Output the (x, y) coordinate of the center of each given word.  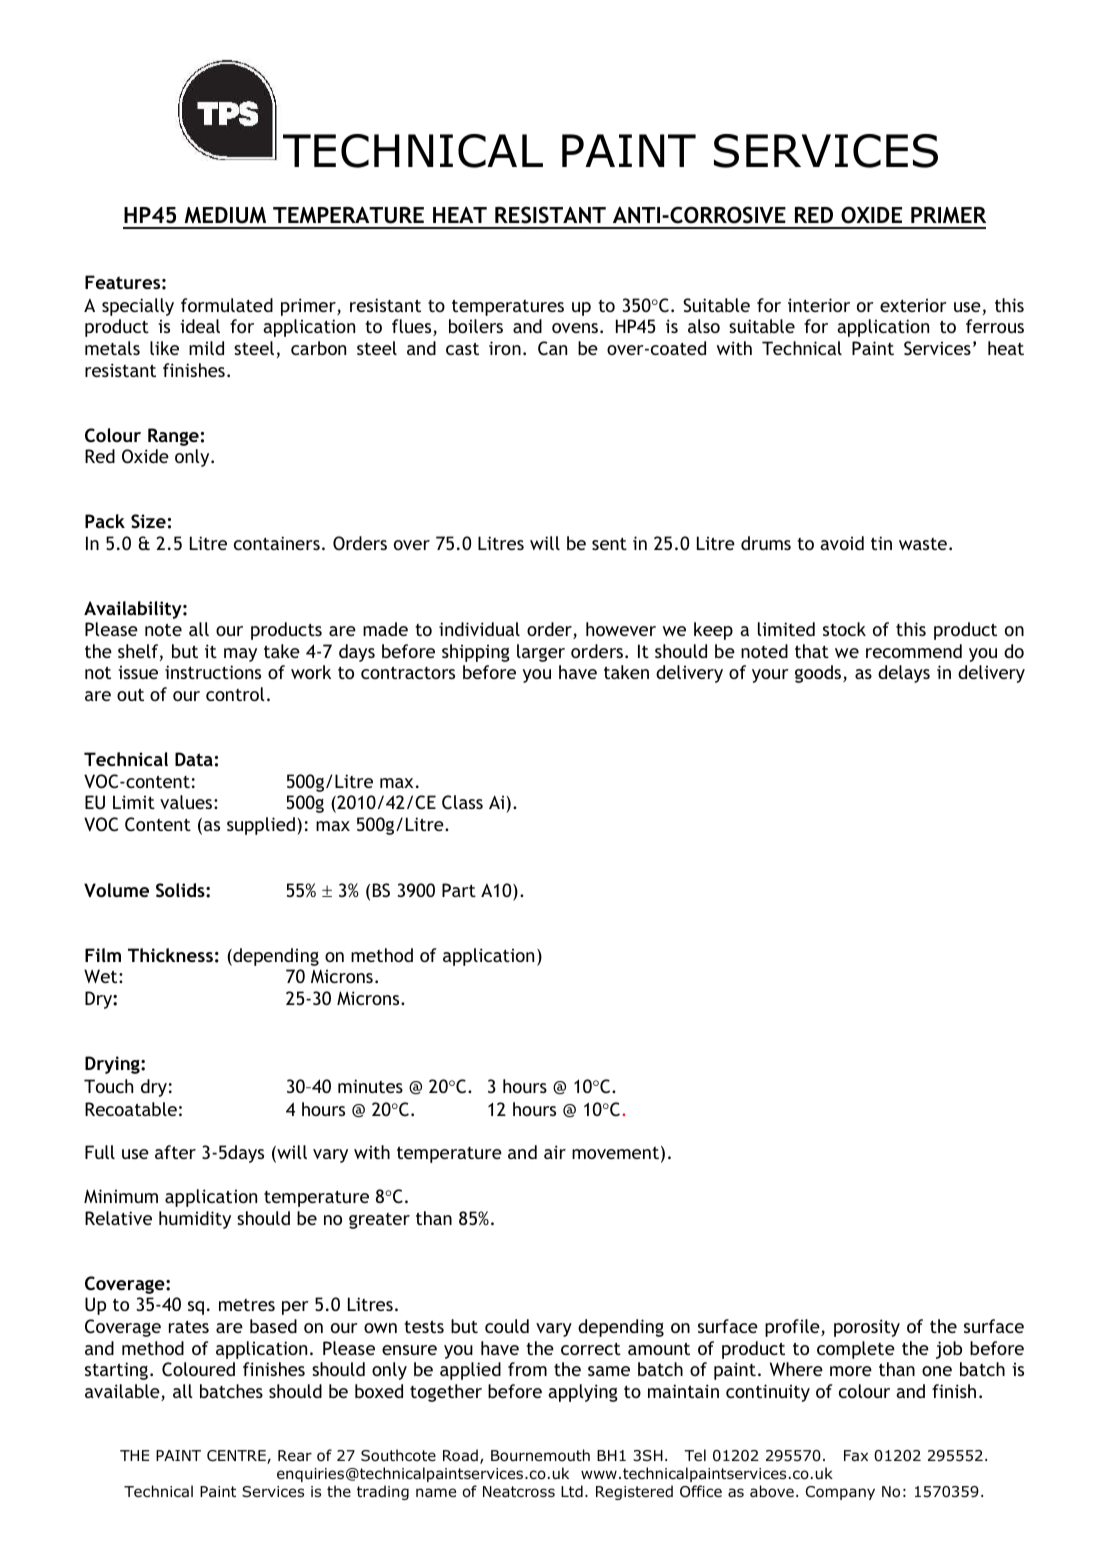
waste (923, 544)
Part (459, 890)
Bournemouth (540, 1455)
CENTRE (237, 1457)
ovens (575, 328)
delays (904, 674)
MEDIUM (225, 215)
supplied (261, 826)
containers (277, 543)
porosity (867, 1328)
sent (609, 544)
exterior (913, 305)
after (175, 1152)
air (555, 1152)
